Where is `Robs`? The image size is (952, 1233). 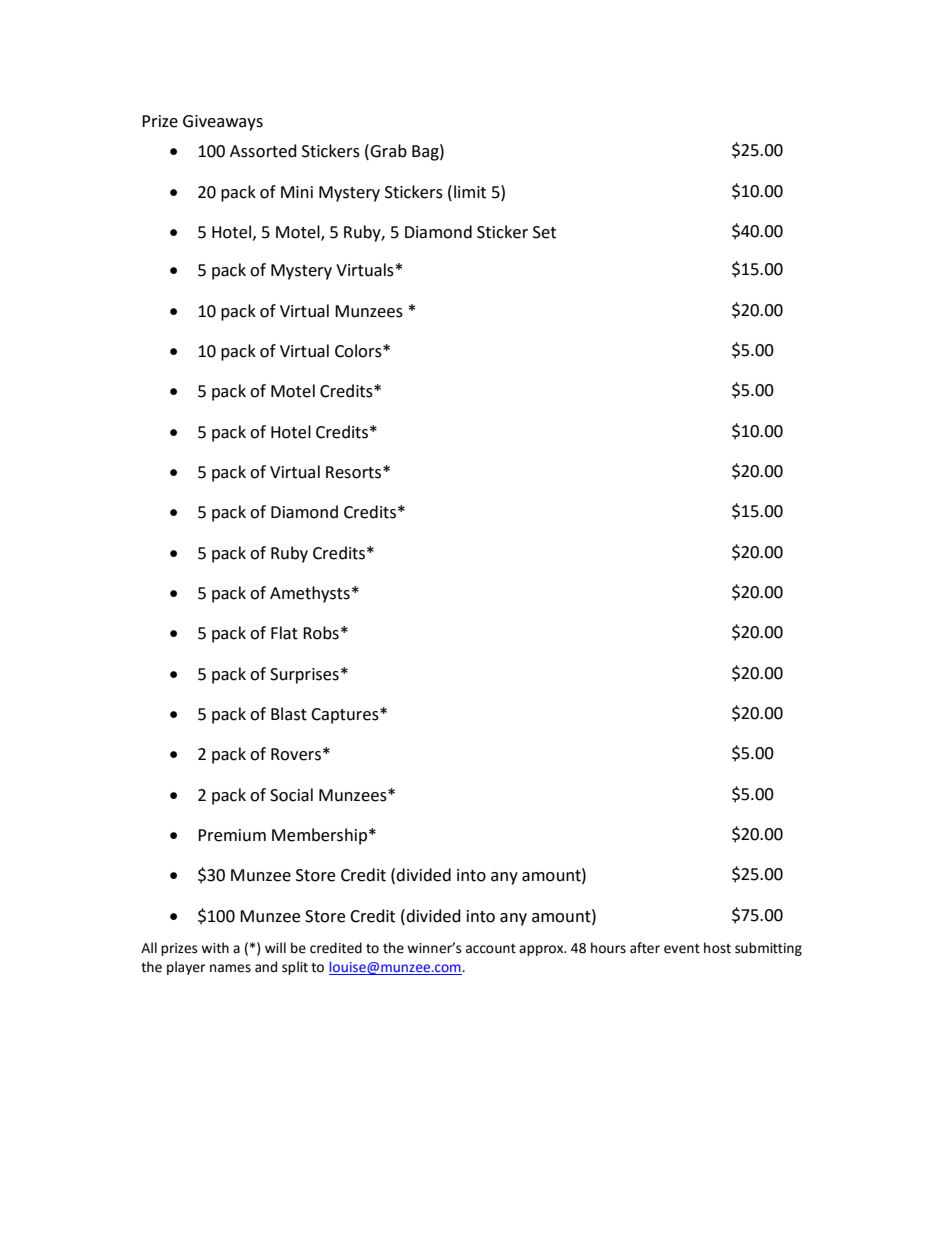
Robs is located at coordinates (321, 633).
